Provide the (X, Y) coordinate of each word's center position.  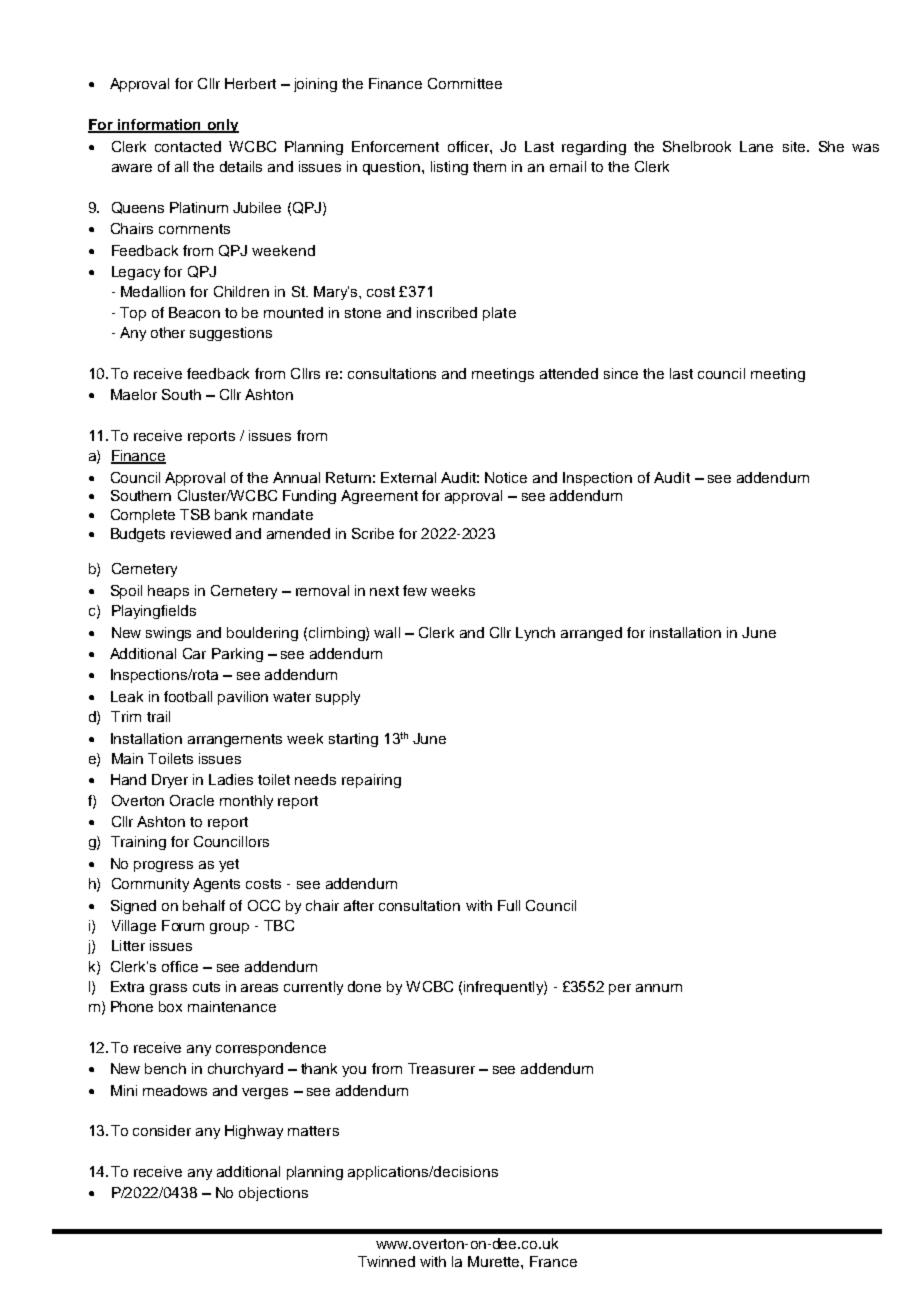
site (795, 146)
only (222, 126)
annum (659, 988)
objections (273, 1194)
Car (194, 653)
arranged (591, 634)
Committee (465, 83)
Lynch (535, 634)
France (553, 1261)
